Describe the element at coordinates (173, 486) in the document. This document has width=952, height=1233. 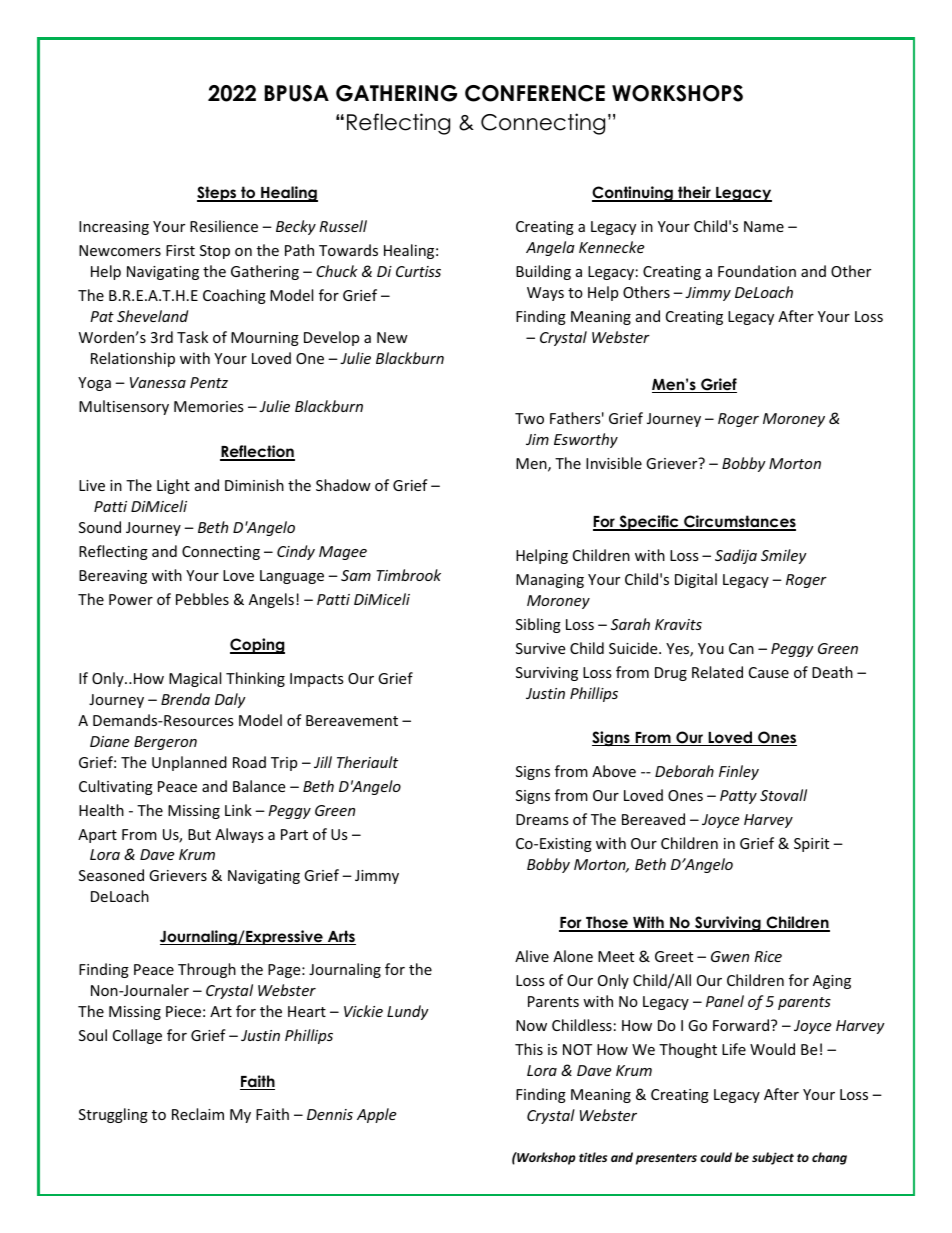
I see `Light` at that location.
